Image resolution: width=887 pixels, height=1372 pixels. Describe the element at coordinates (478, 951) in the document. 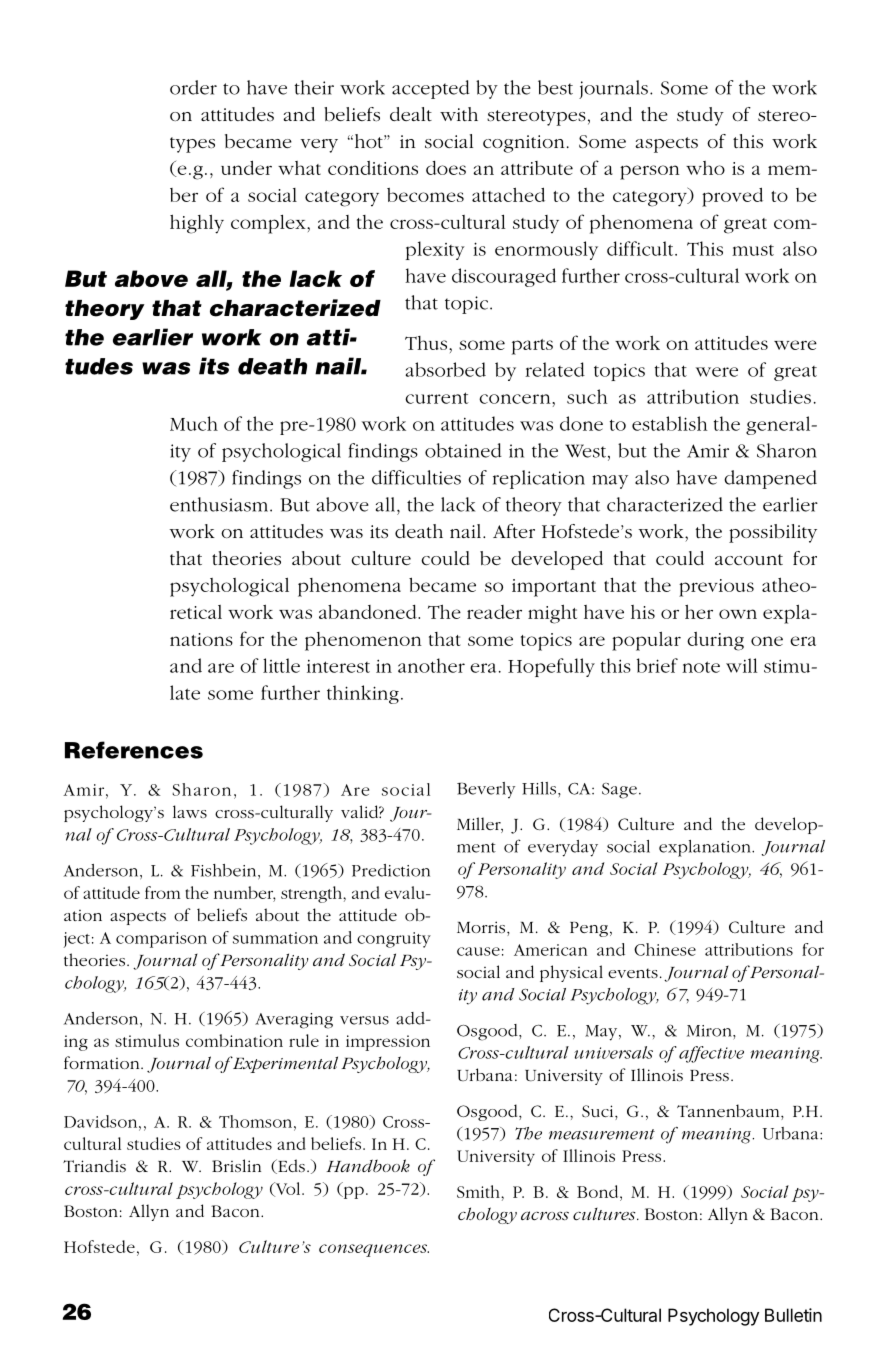

I see `cause` at that location.
